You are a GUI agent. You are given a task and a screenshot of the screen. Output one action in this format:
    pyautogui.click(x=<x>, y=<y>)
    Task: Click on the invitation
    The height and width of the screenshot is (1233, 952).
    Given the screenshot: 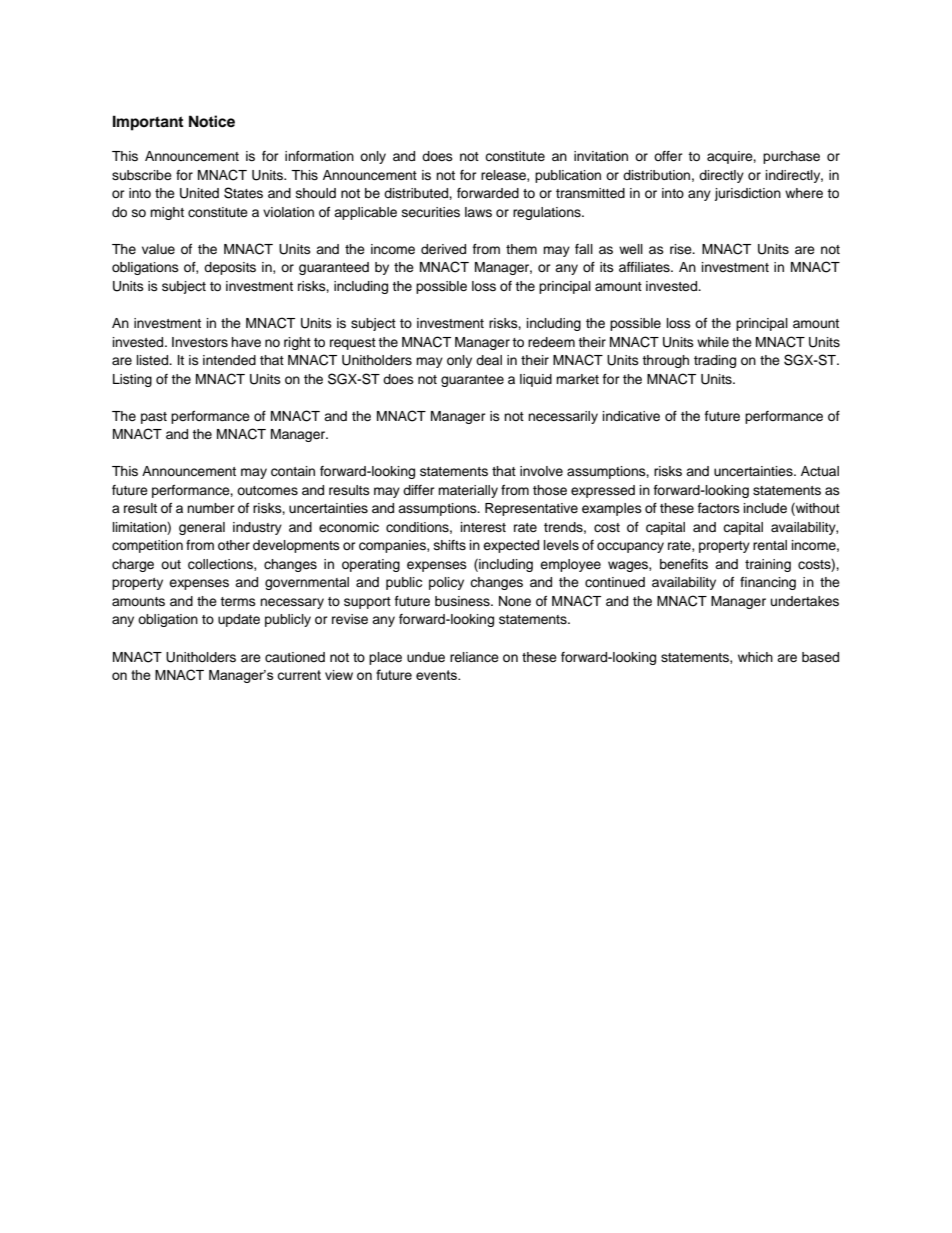 What is the action you would take?
    pyautogui.click(x=601, y=156)
